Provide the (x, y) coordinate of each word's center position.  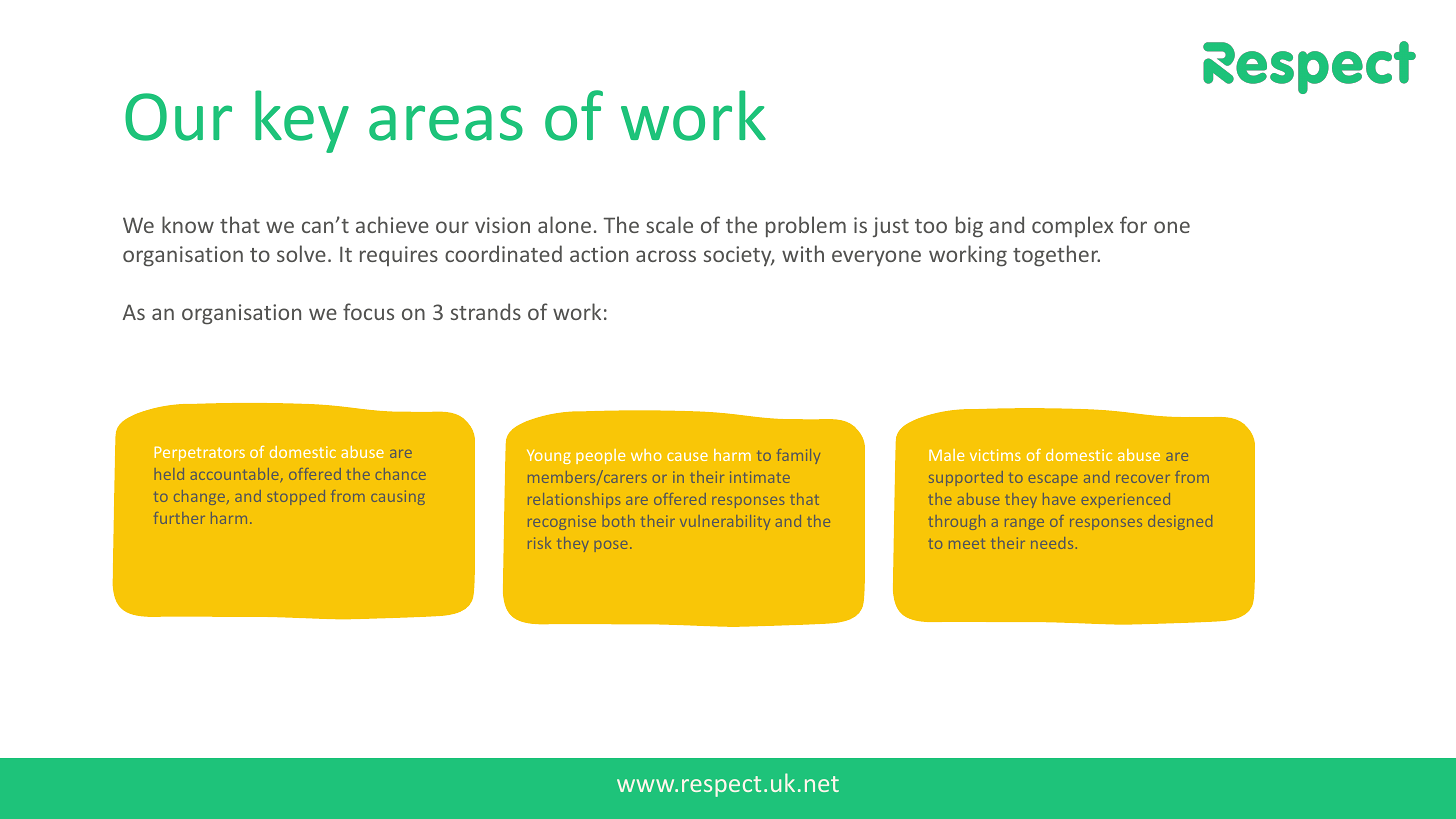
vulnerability (725, 522)
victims (995, 455)
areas (446, 123)
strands (486, 311)
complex (1073, 226)
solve (301, 253)
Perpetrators (200, 453)
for (1133, 224)
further (179, 518)
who (646, 455)
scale (669, 224)
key (302, 121)
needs (1052, 543)
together (1056, 256)
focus (368, 311)
